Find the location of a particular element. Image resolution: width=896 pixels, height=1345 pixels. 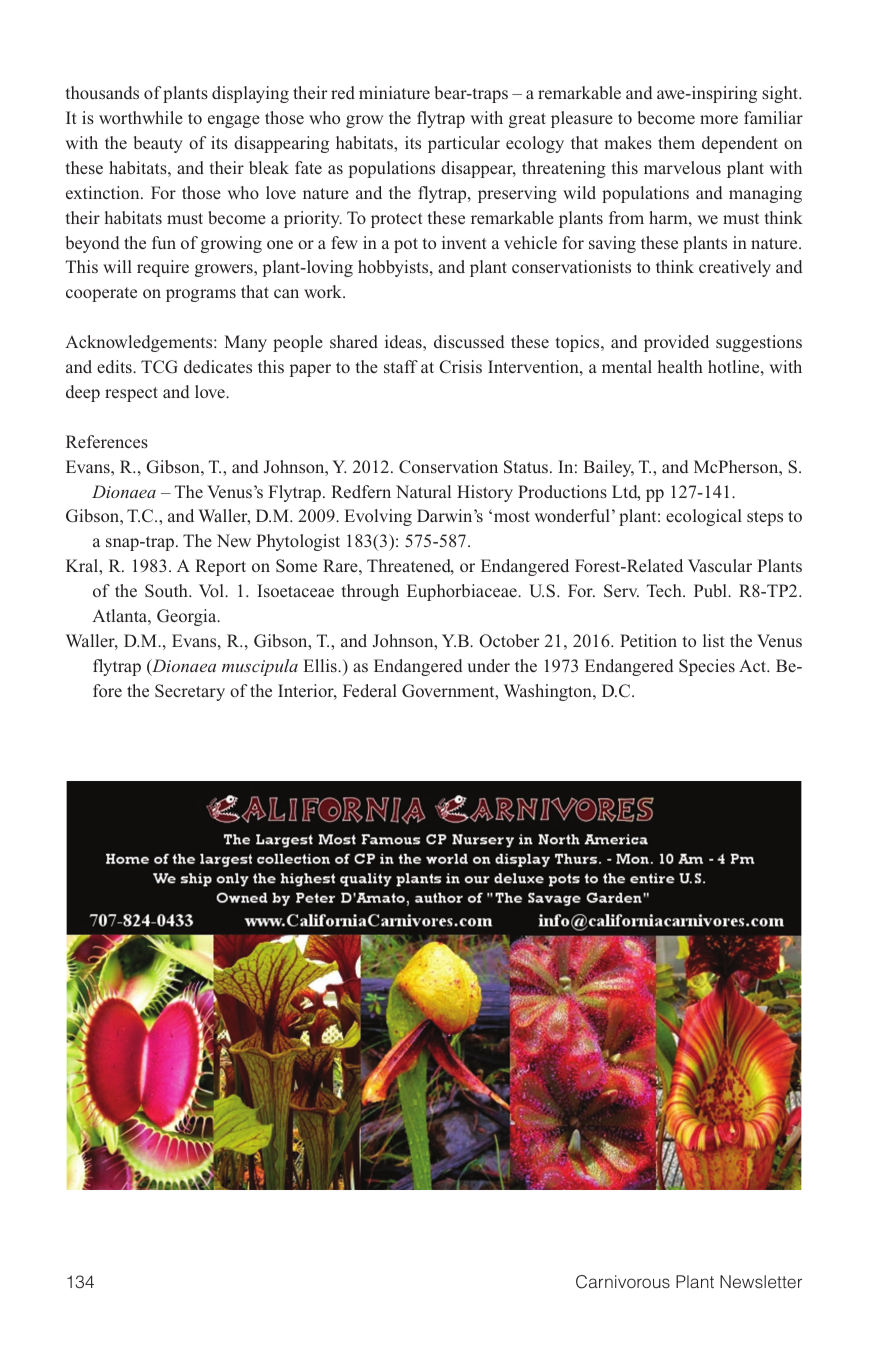

under is located at coordinates (488, 665).
